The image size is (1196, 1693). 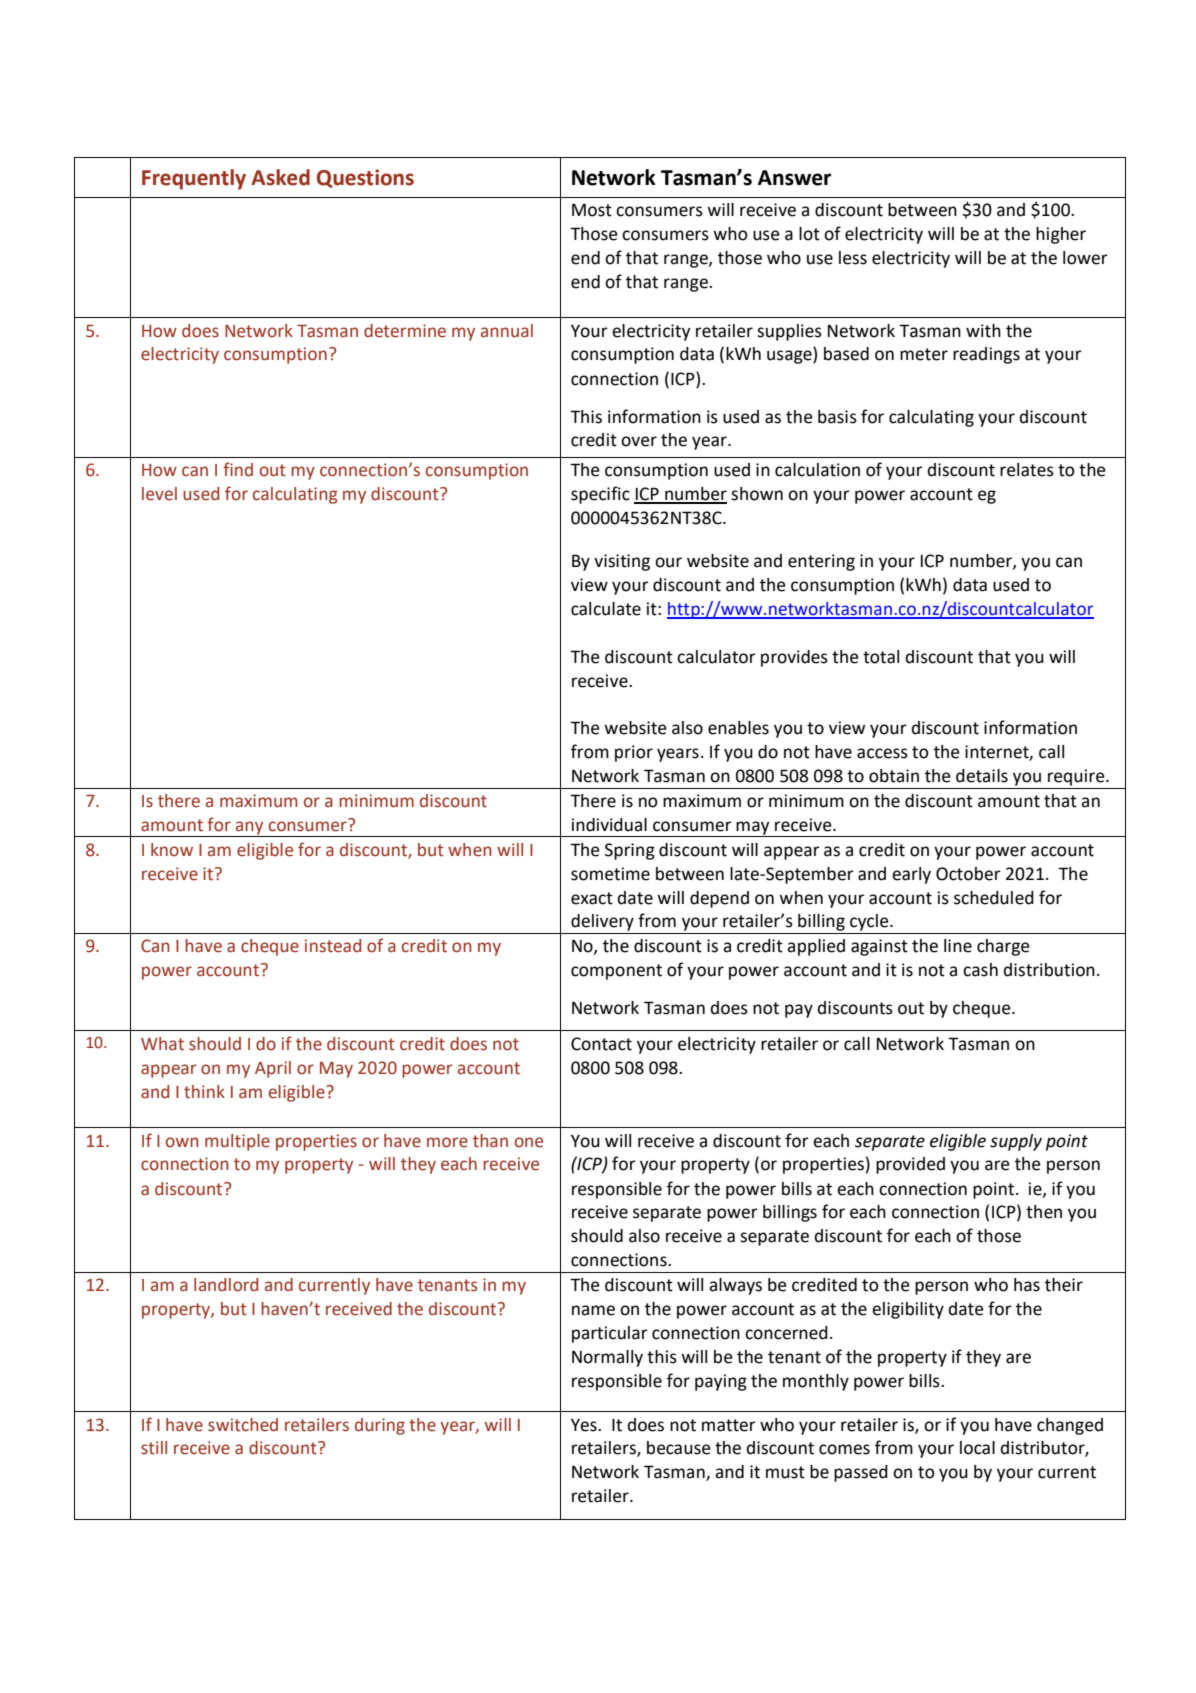 What do you see at coordinates (977, 1448) in the document?
I see `local` at bounding box center [977, 1448].
